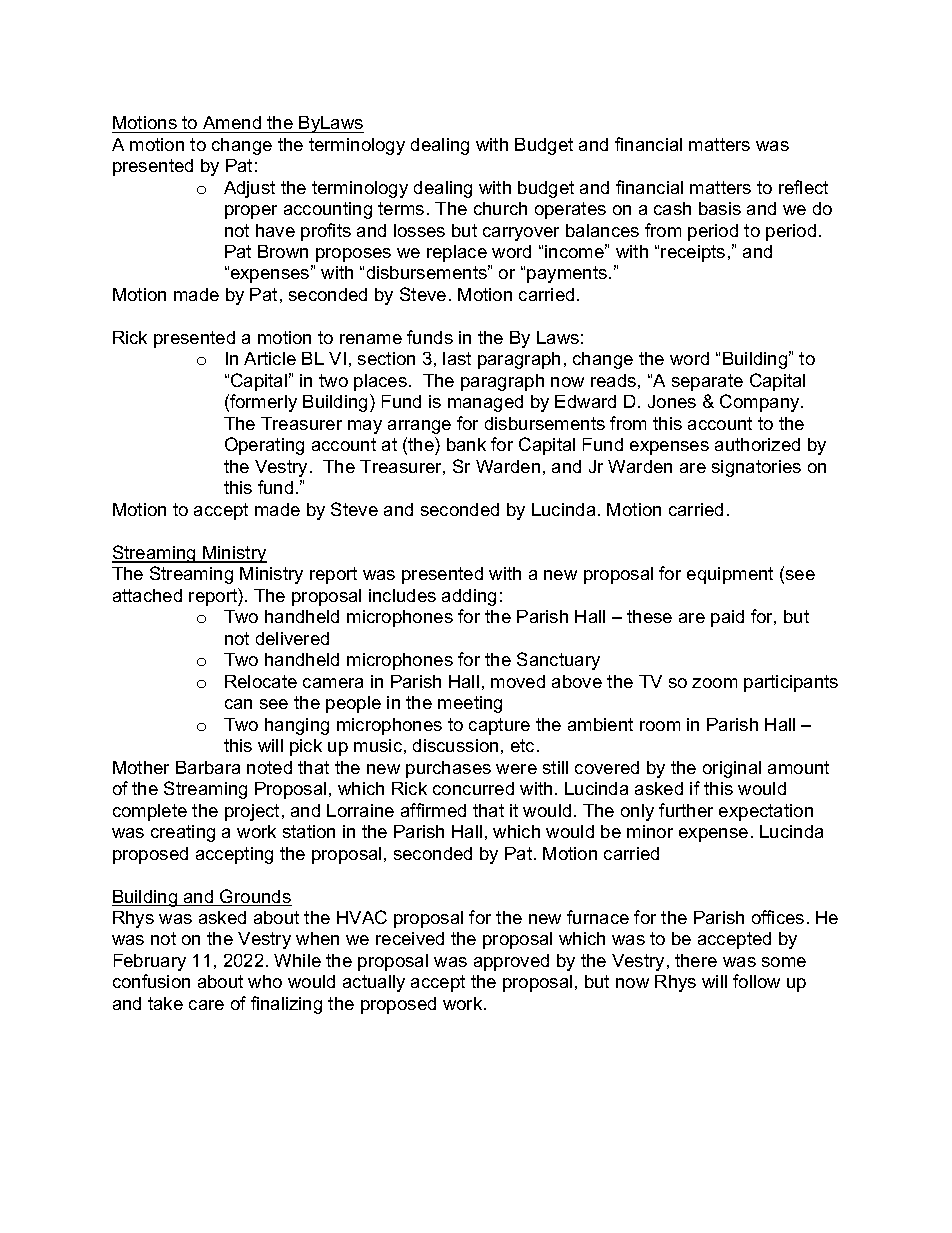 The width and height of the image is (952, 1233). I want to click on can, so click(238, 704).
